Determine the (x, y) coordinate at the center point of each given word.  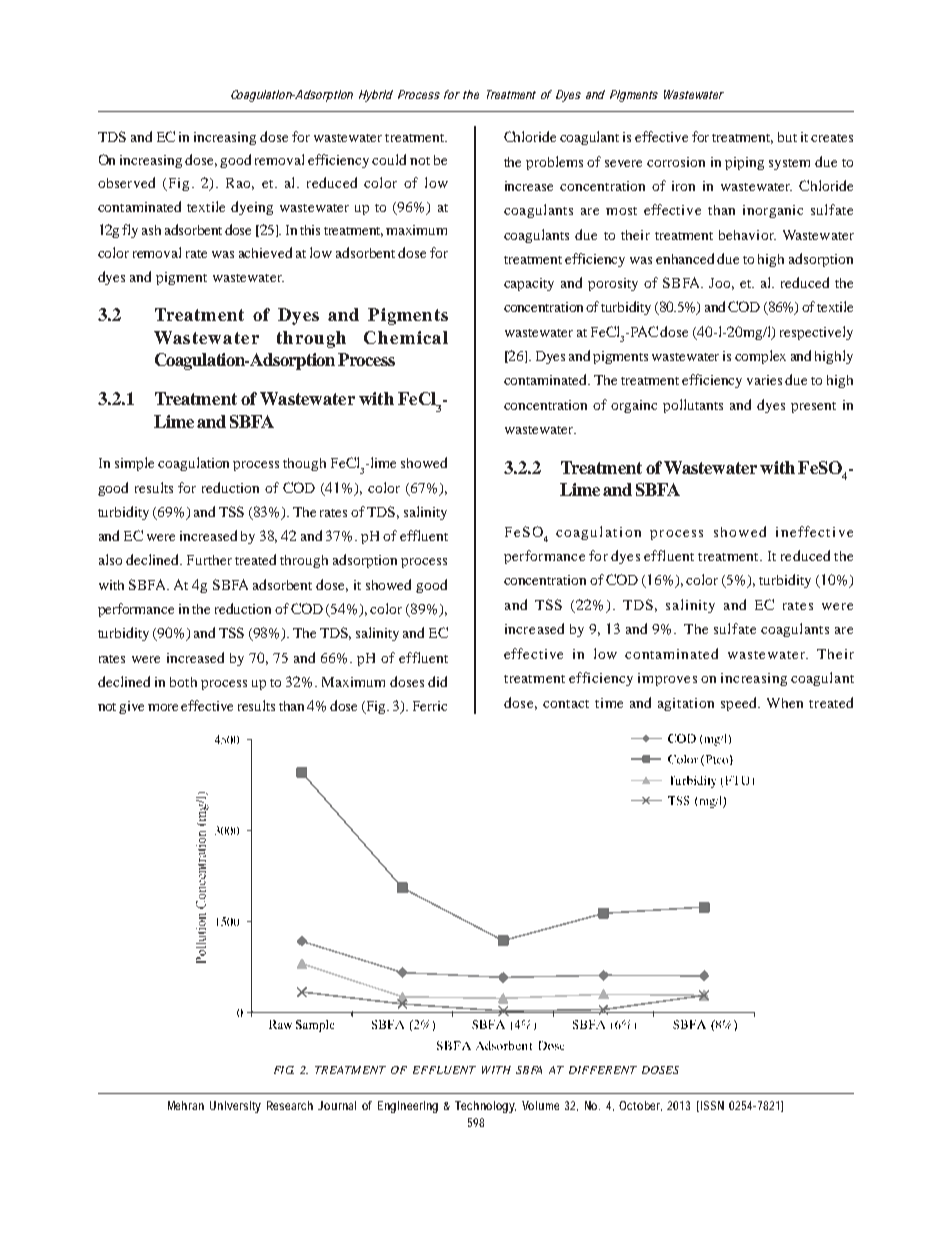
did (437, 681)
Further (209, 560)
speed (740, 704)
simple (134, 464)
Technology (485, 1107)
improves (667, 679)
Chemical (406, 337)
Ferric (430, 706)
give (131, 707)
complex (760, 357)
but (787, 137)
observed (126, 182)
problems (554, 163)
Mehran (186, 1105)
